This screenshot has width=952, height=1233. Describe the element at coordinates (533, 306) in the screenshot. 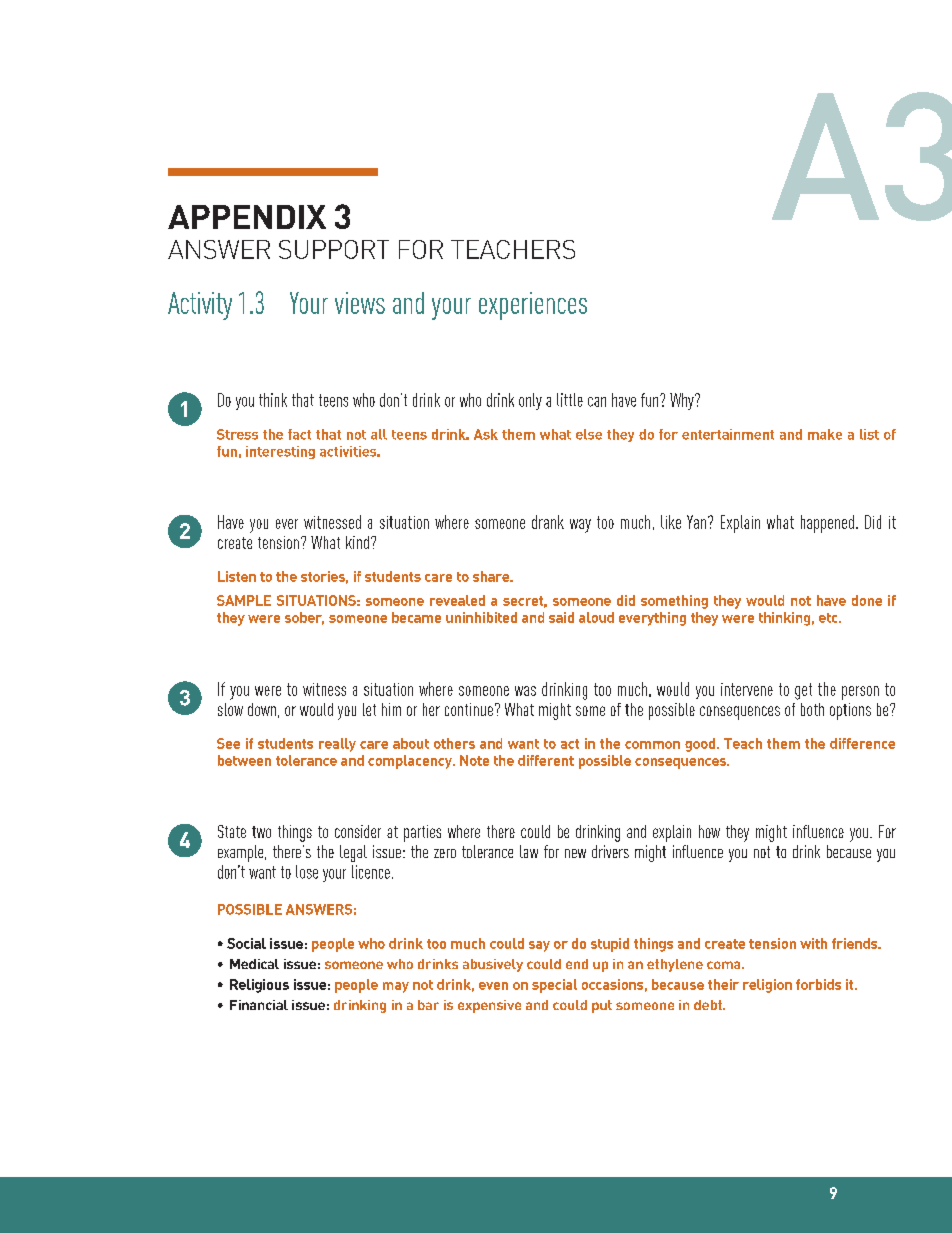

I see `experiences` at that location.
